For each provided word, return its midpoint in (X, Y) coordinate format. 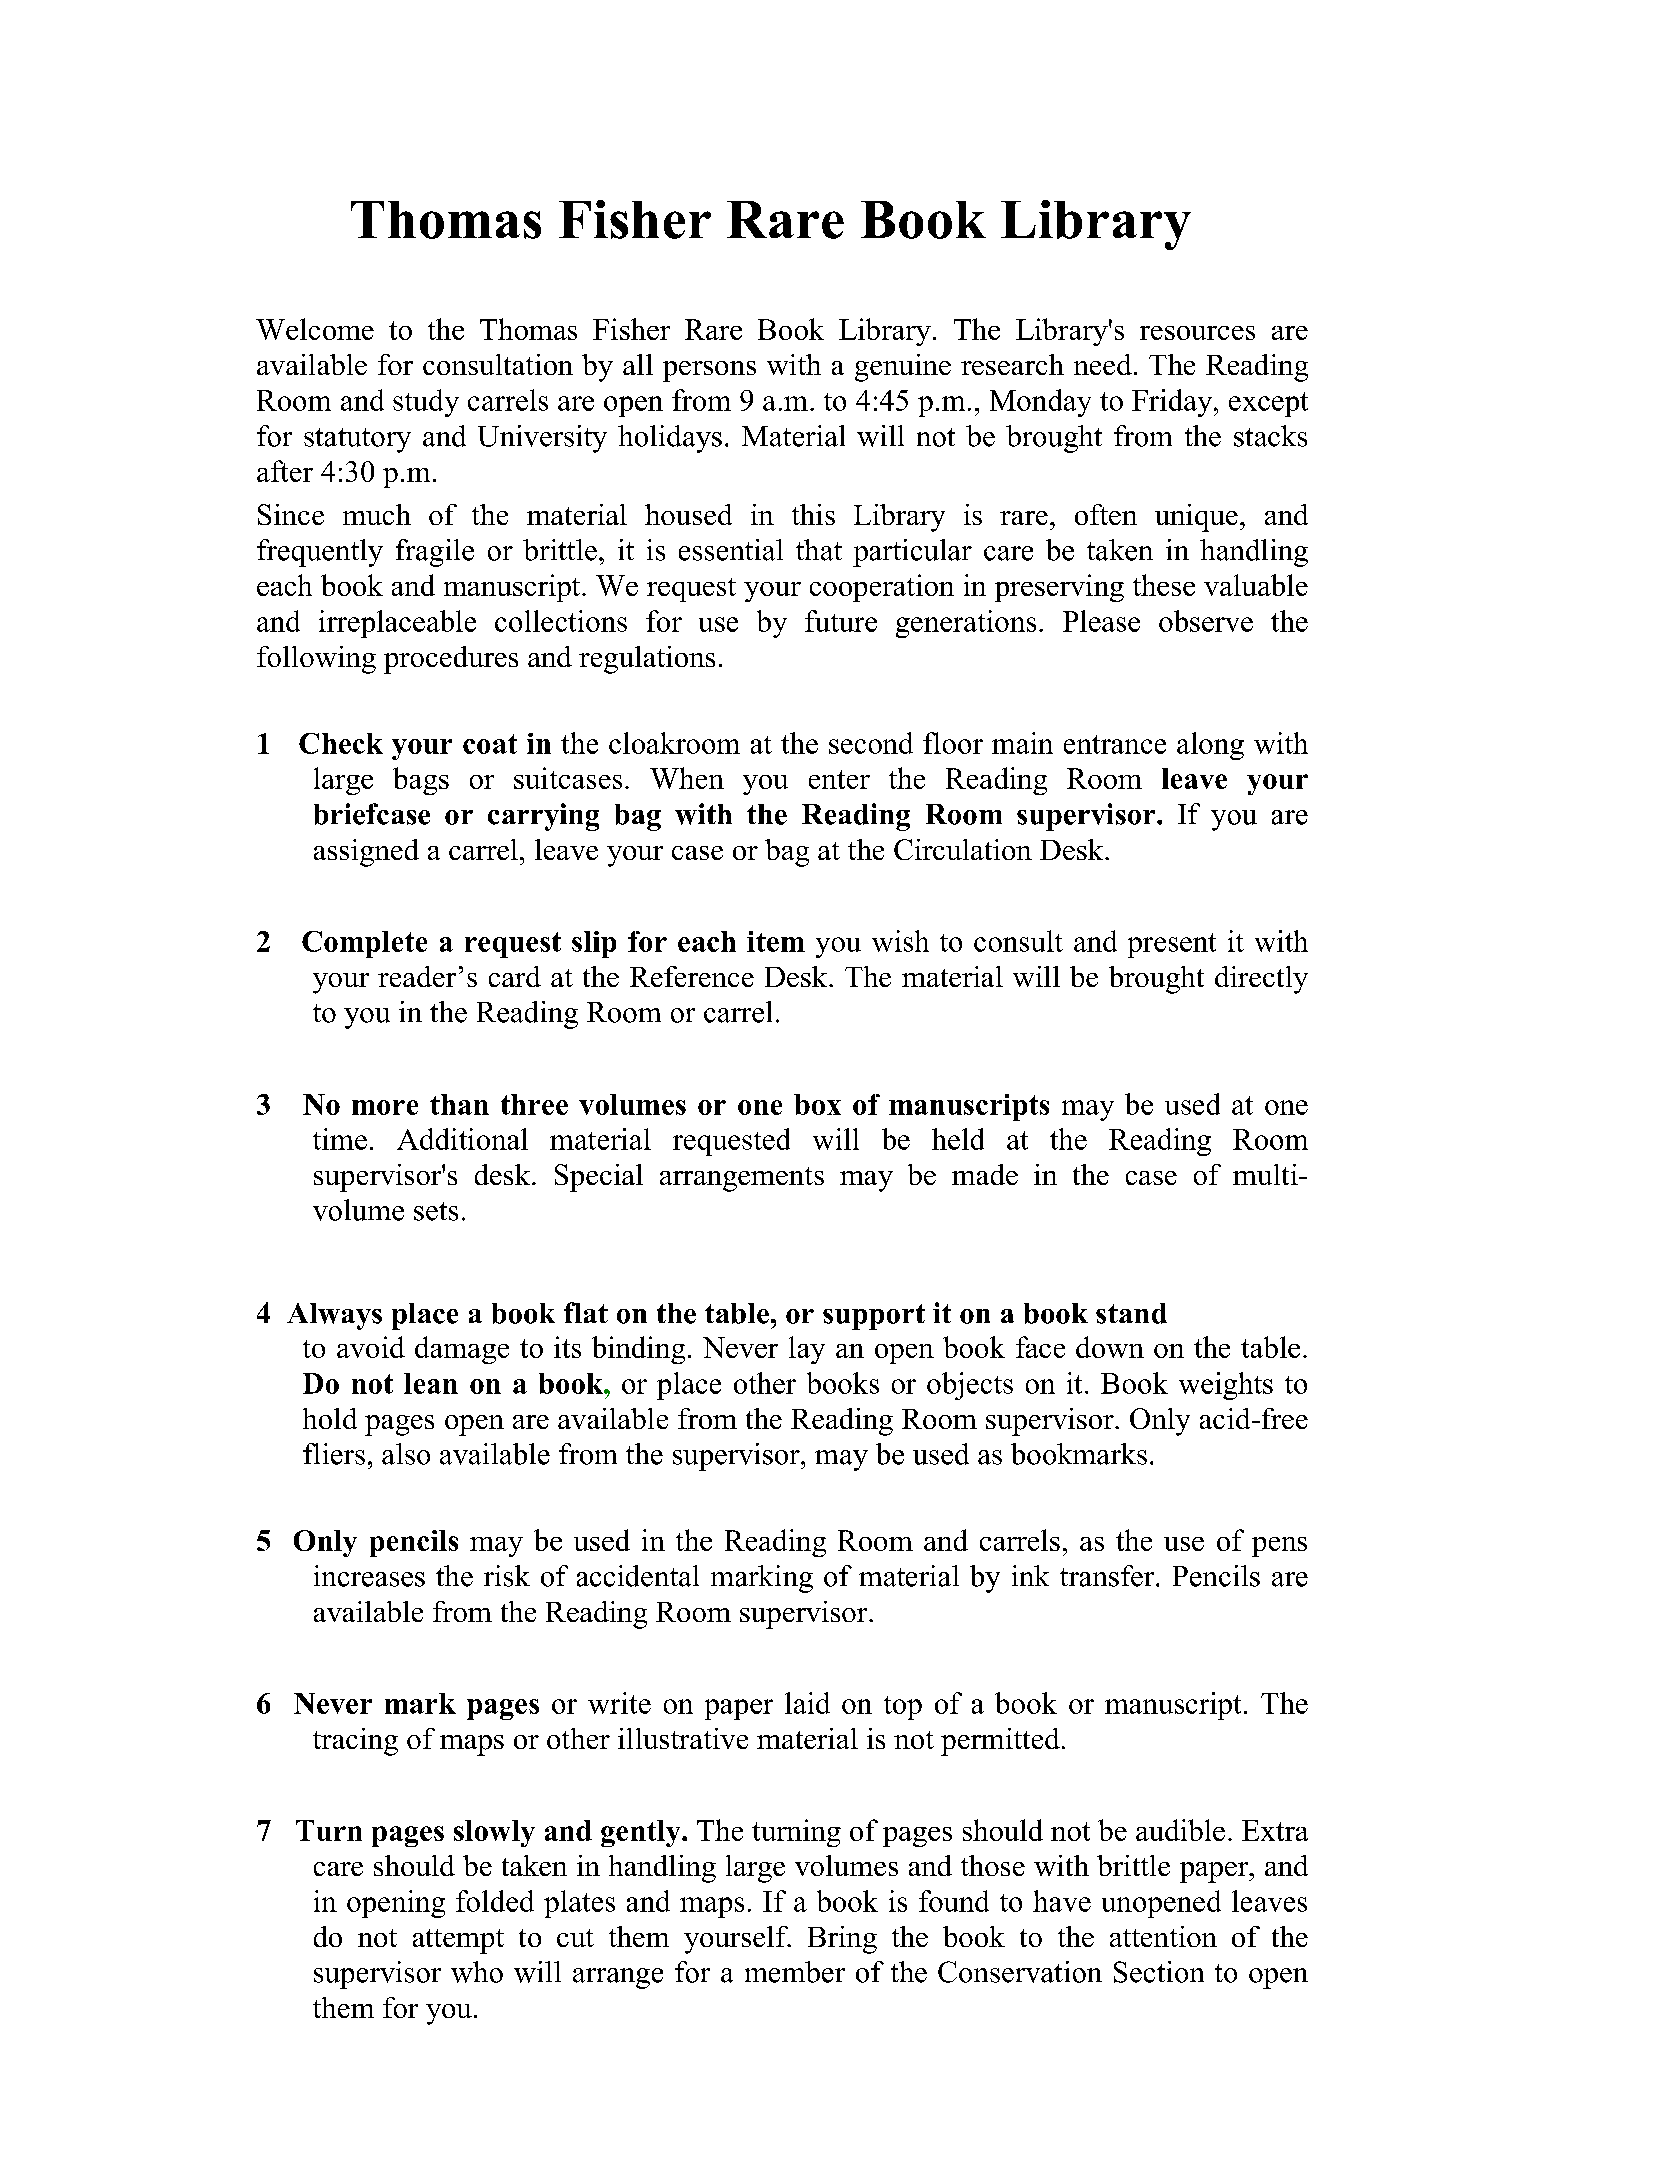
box (817, 1104)
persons (709, 371)
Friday (1173, 403)
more (385, 1107)
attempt (458, 1941)
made (985, 1174)
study (426, 403)
